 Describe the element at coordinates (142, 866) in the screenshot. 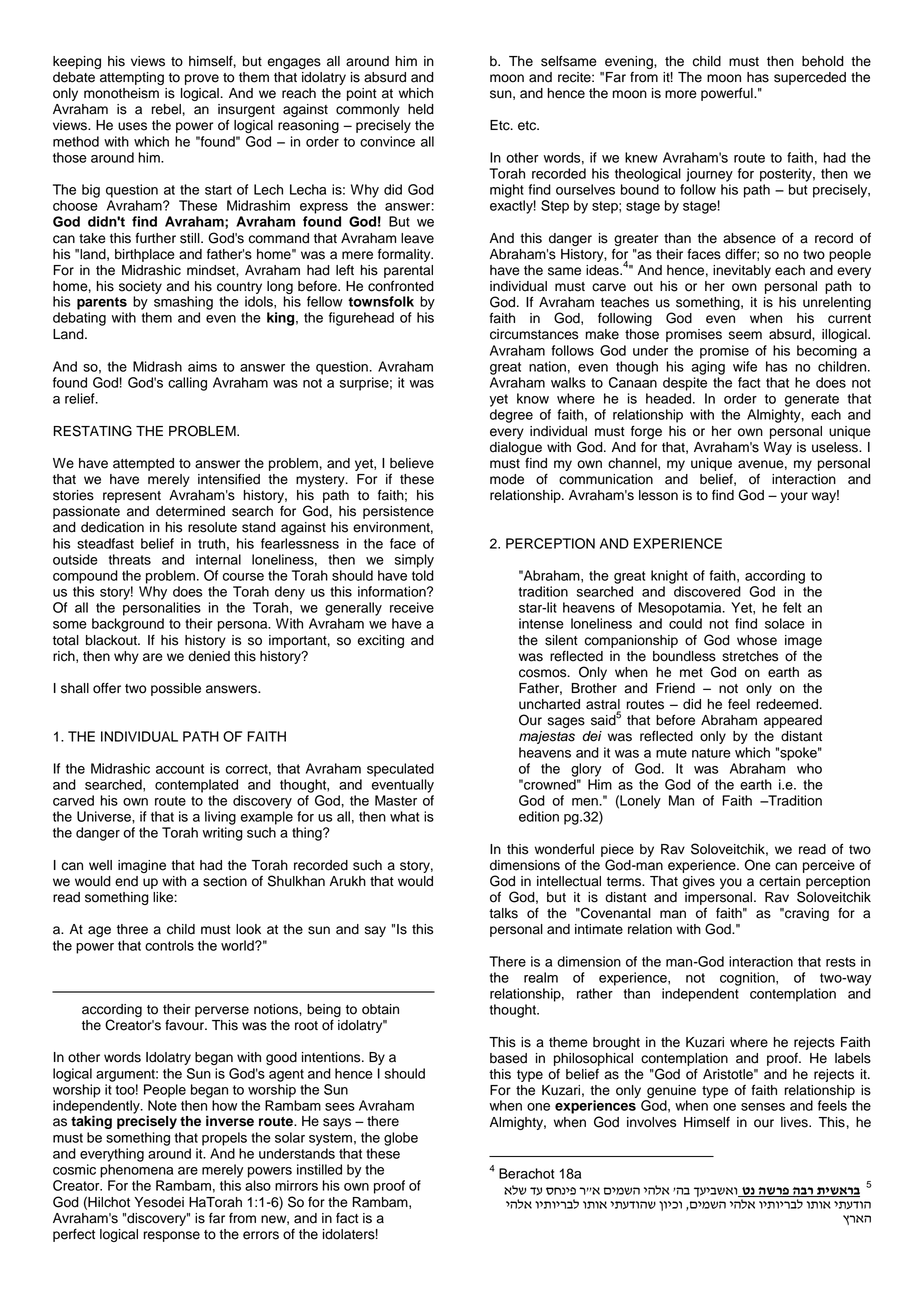

I see `imagine` at that location.
